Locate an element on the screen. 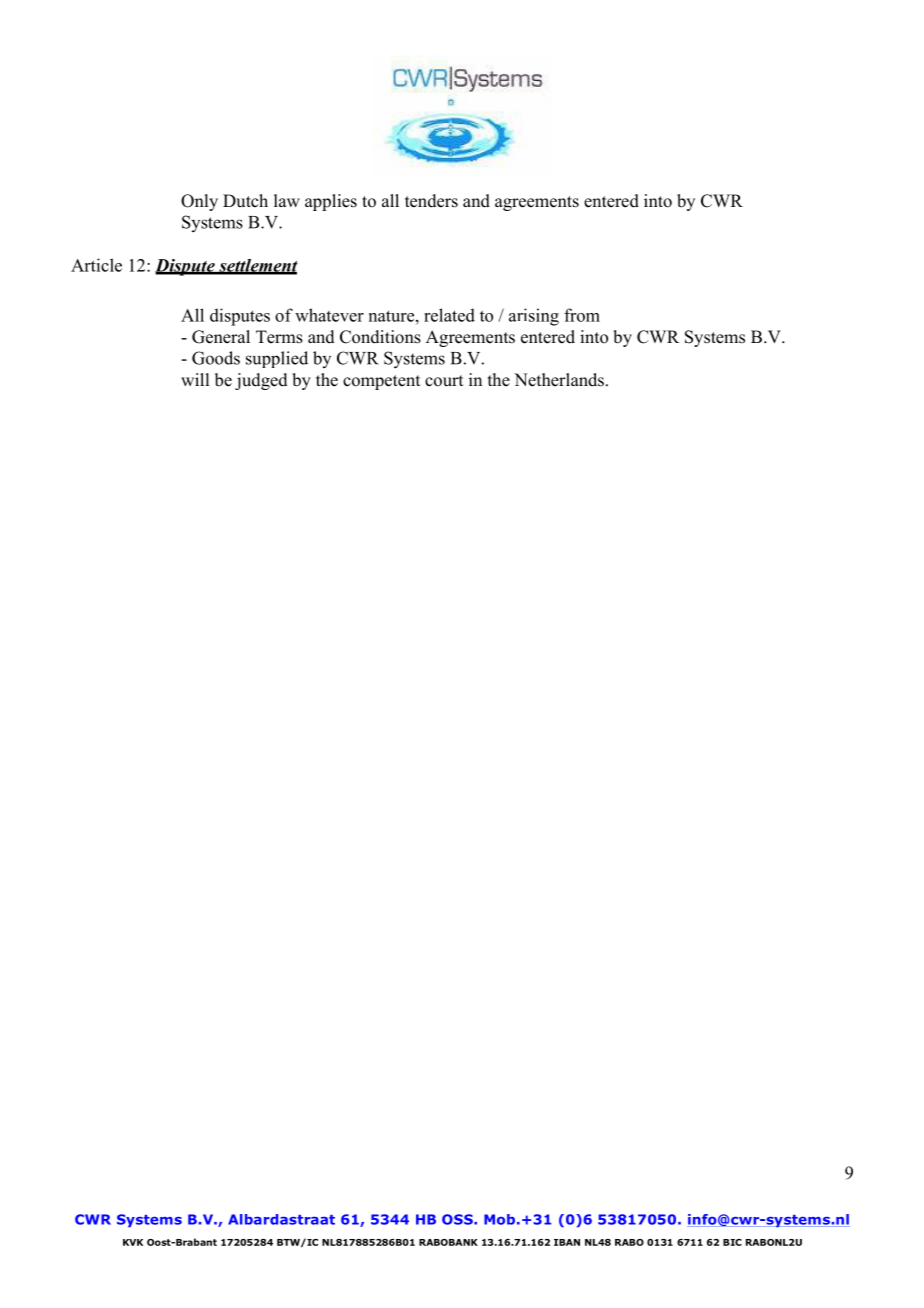  Goods is located at coordinates (216, 358).
